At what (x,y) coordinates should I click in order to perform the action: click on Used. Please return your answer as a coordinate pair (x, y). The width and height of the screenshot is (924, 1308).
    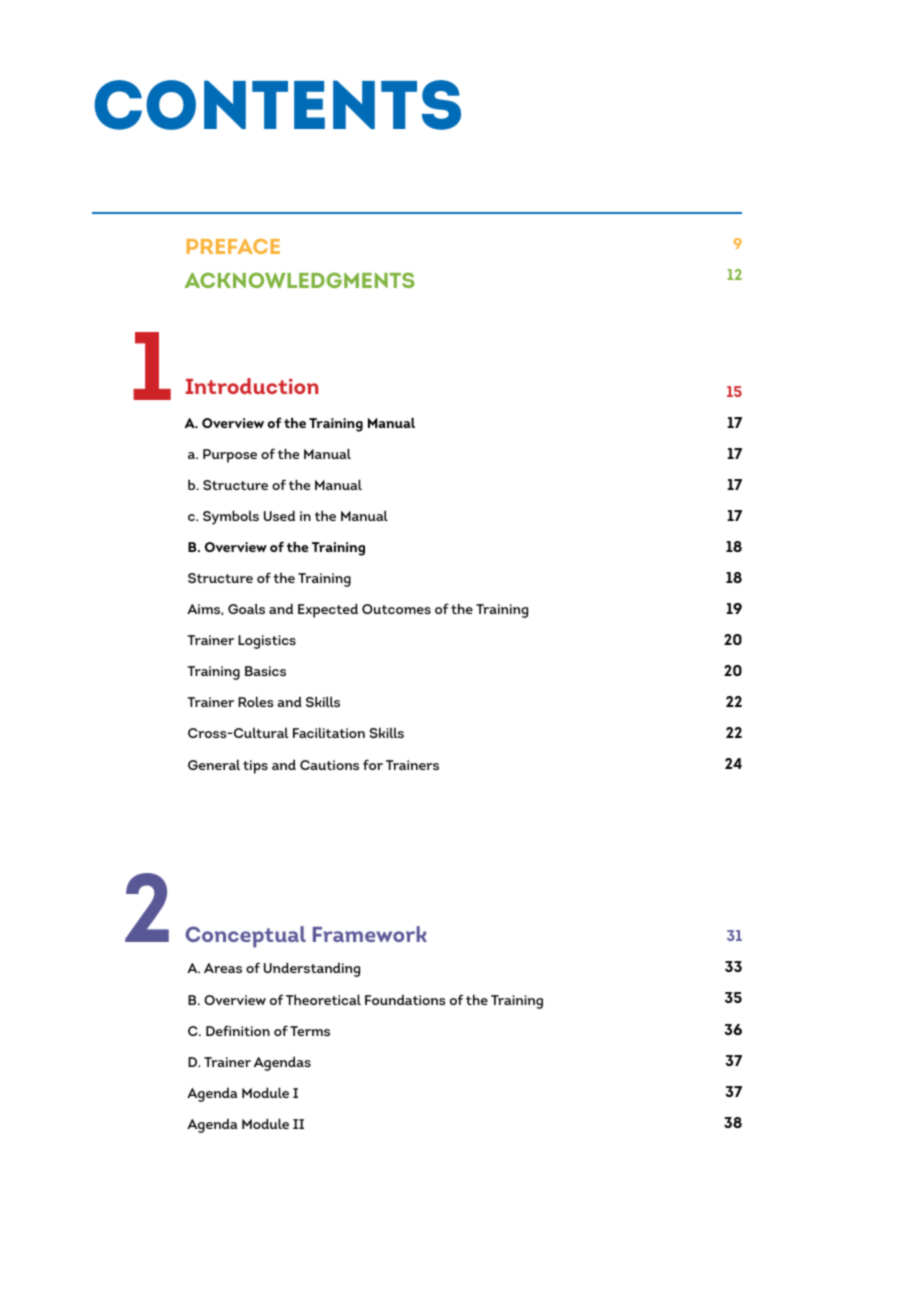
    Looking at the image, I should click on (279, 515).
